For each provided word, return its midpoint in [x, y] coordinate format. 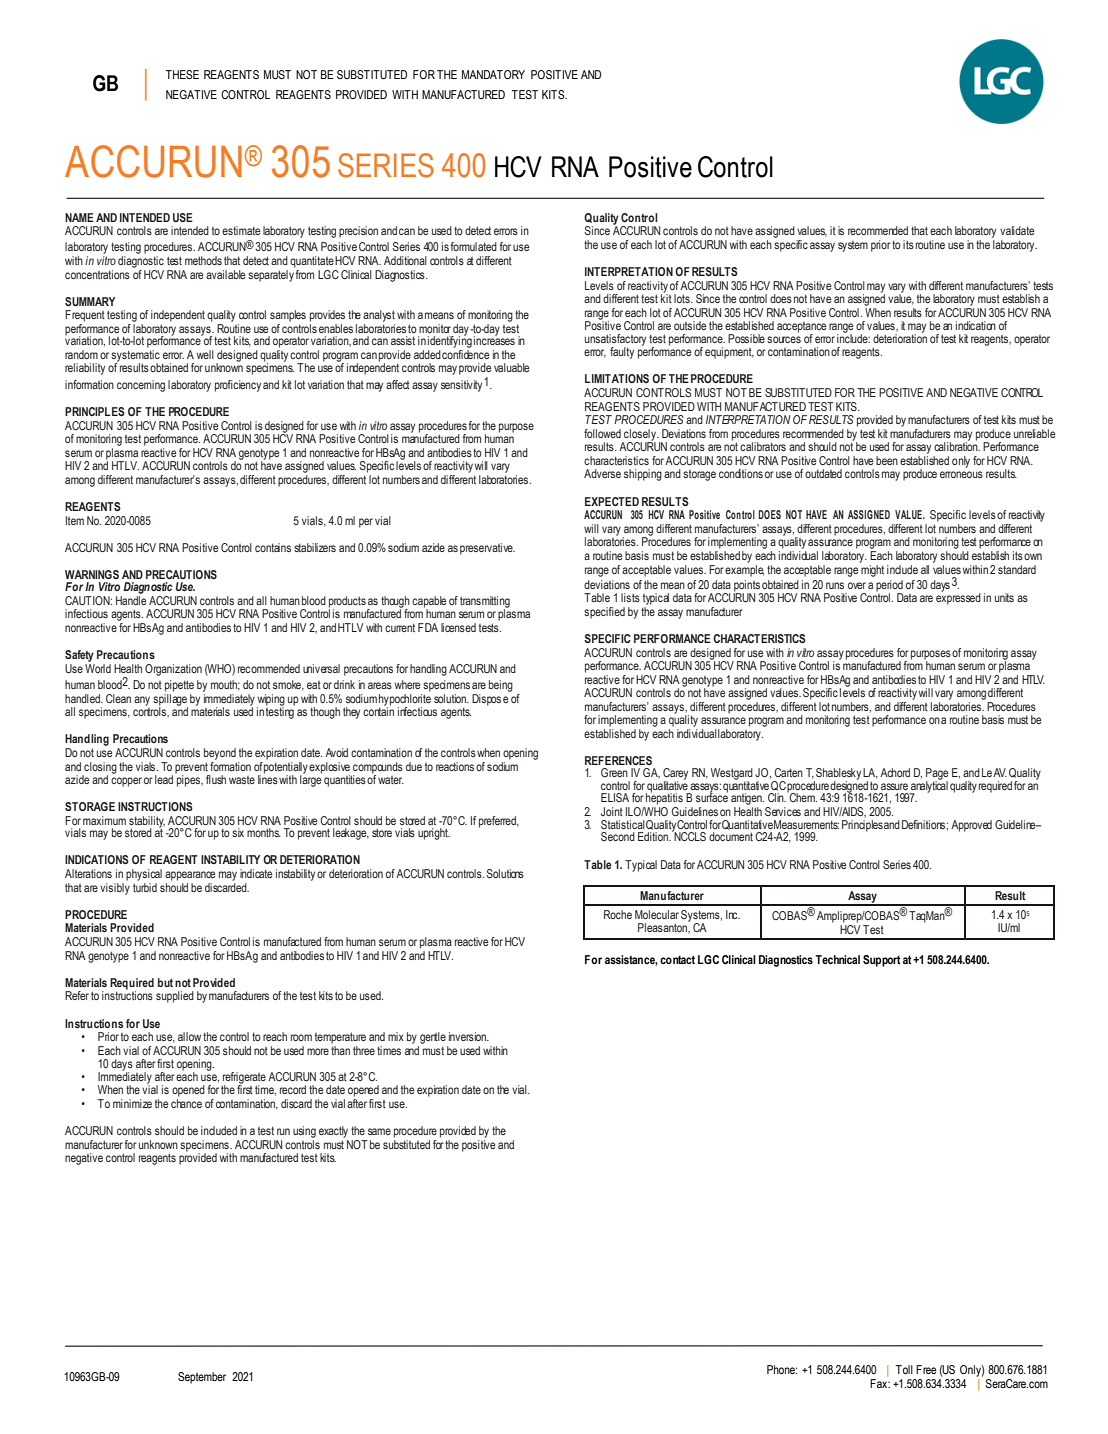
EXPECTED [612, 501]
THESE [182, 74]
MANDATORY [493, 74]
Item [75, 520]
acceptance [802, 328]
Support [882, 961]
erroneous [961, 474]
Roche [618, 914]
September [202, 1378]
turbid [145, 886]
